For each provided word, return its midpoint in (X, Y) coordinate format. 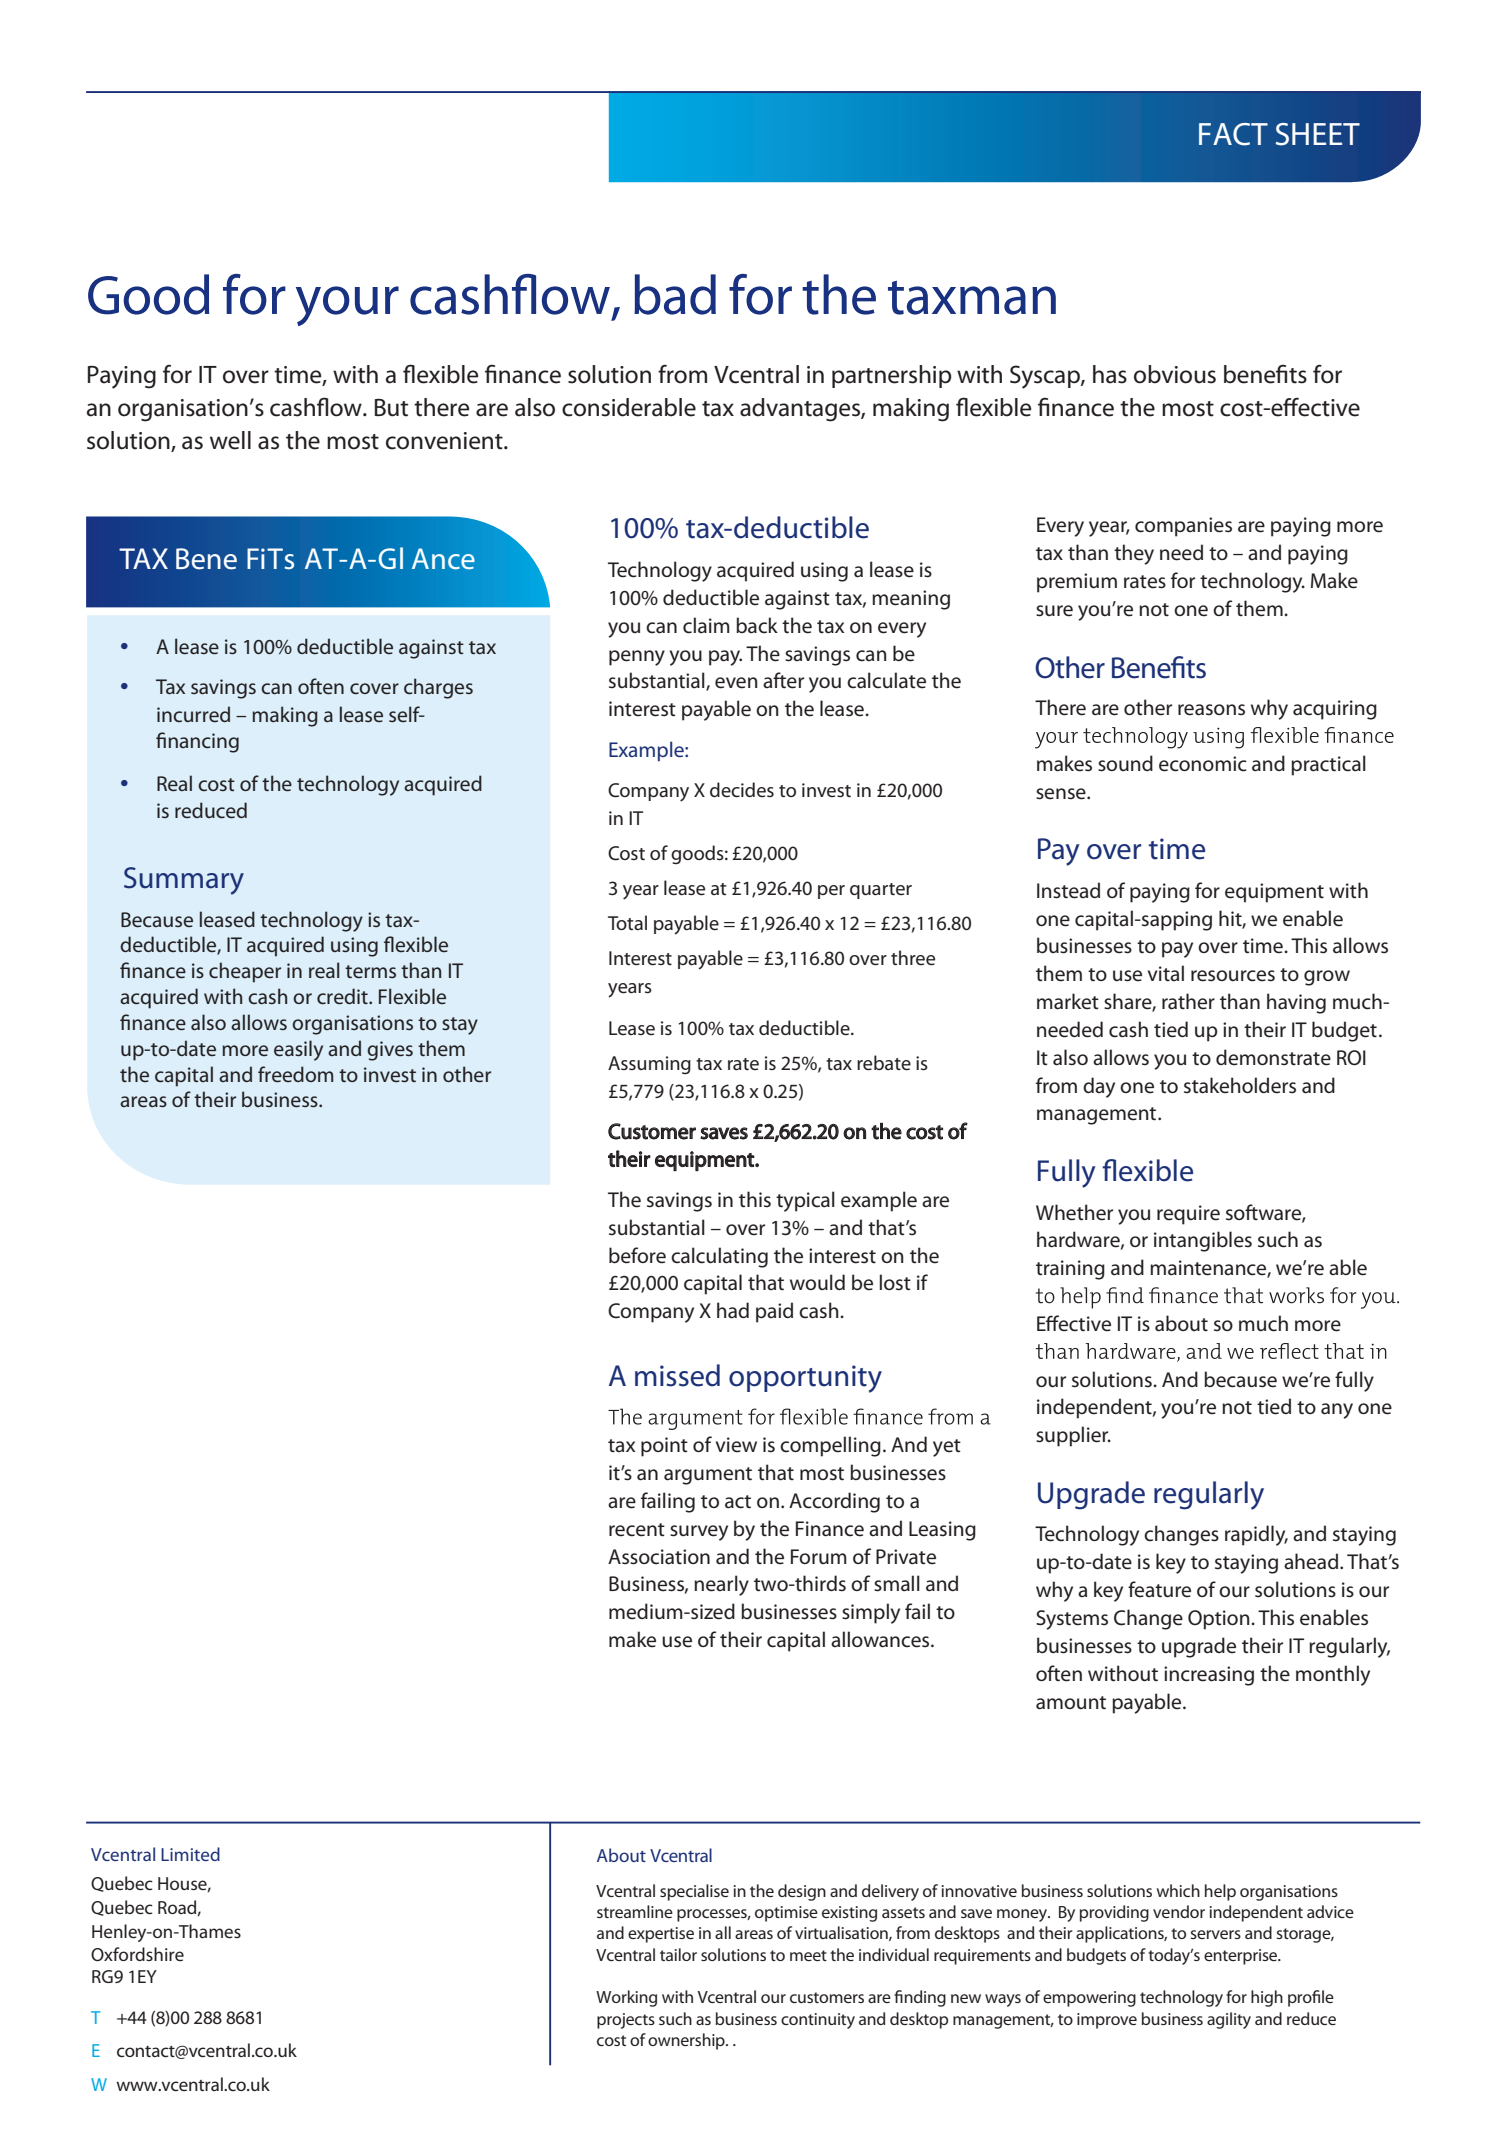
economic (1203, 764)
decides (742, 790)
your (347, 306)
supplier (1073, 1436)
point (664, 1447)
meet (808, 1955)
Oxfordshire (137, 1954)
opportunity (805, 1379)
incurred (193, 714)
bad (675, 294)
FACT (1233, 134)
